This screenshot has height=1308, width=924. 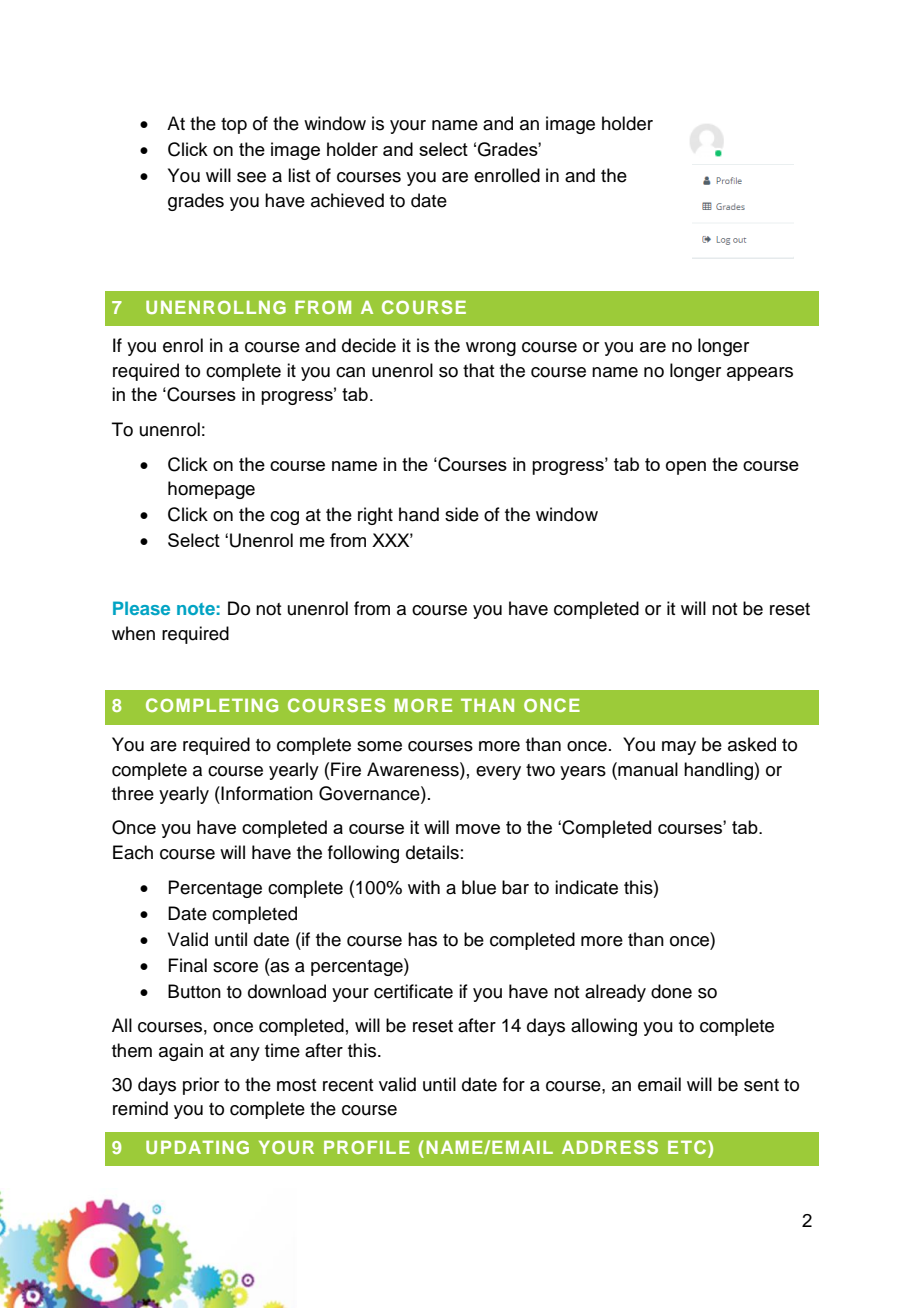 What do you see at coordinates (347, 200) in the screenshot?
I see `achieved` at bounding box center [347, 200].
